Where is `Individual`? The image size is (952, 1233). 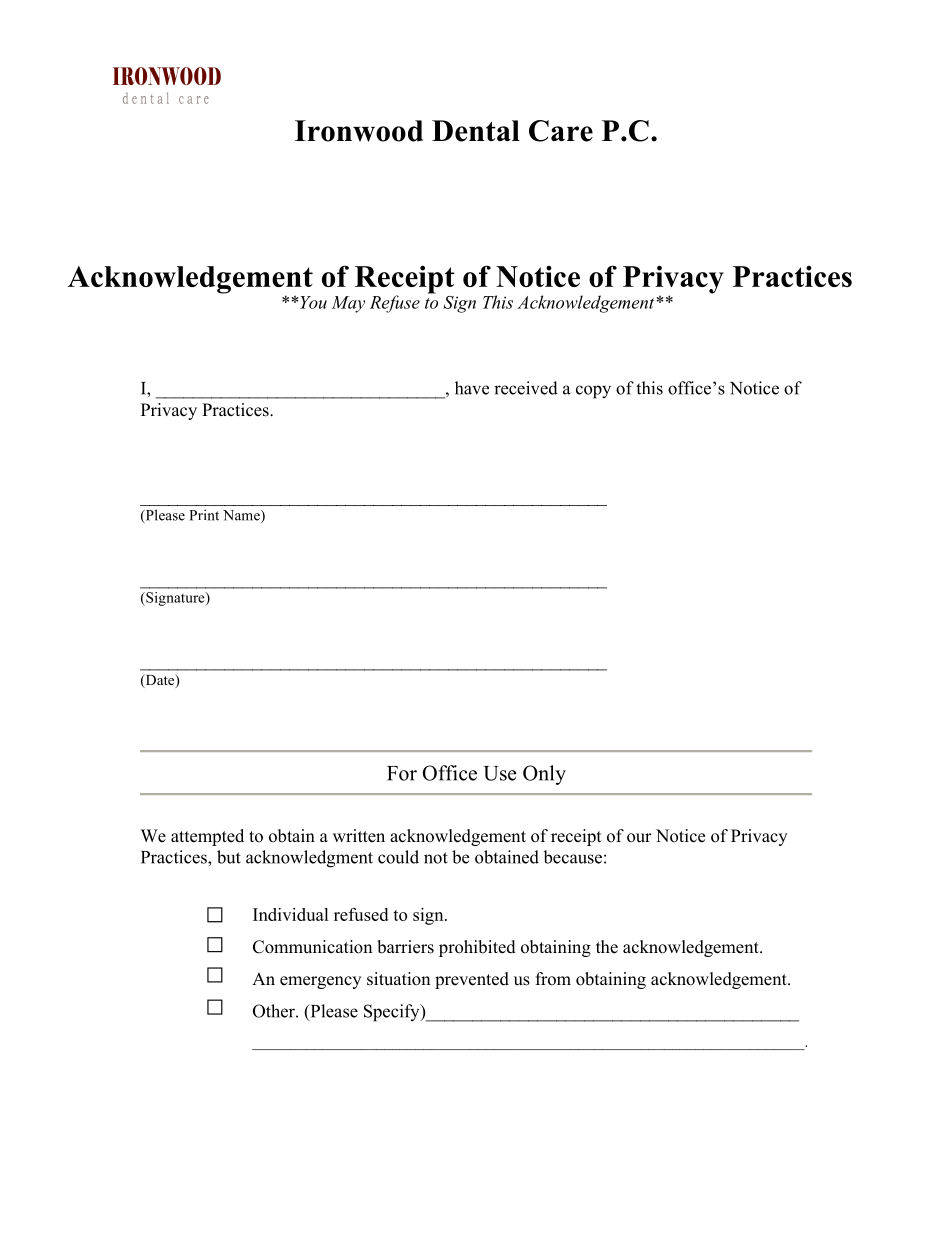 Individual is located at coordinates (291, 914).
